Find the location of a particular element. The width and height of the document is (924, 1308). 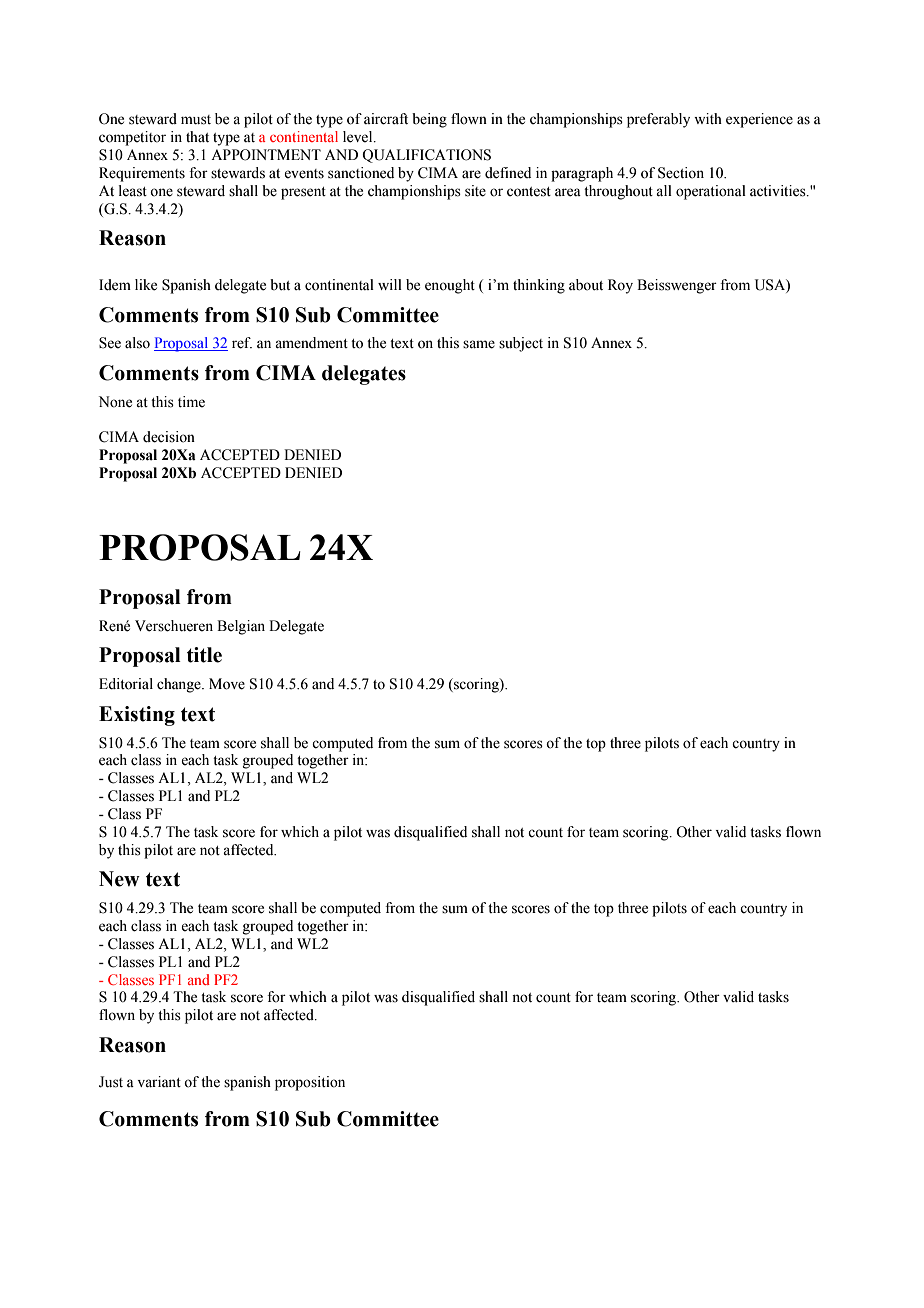

Roy is located at coordinates (620, 286).
